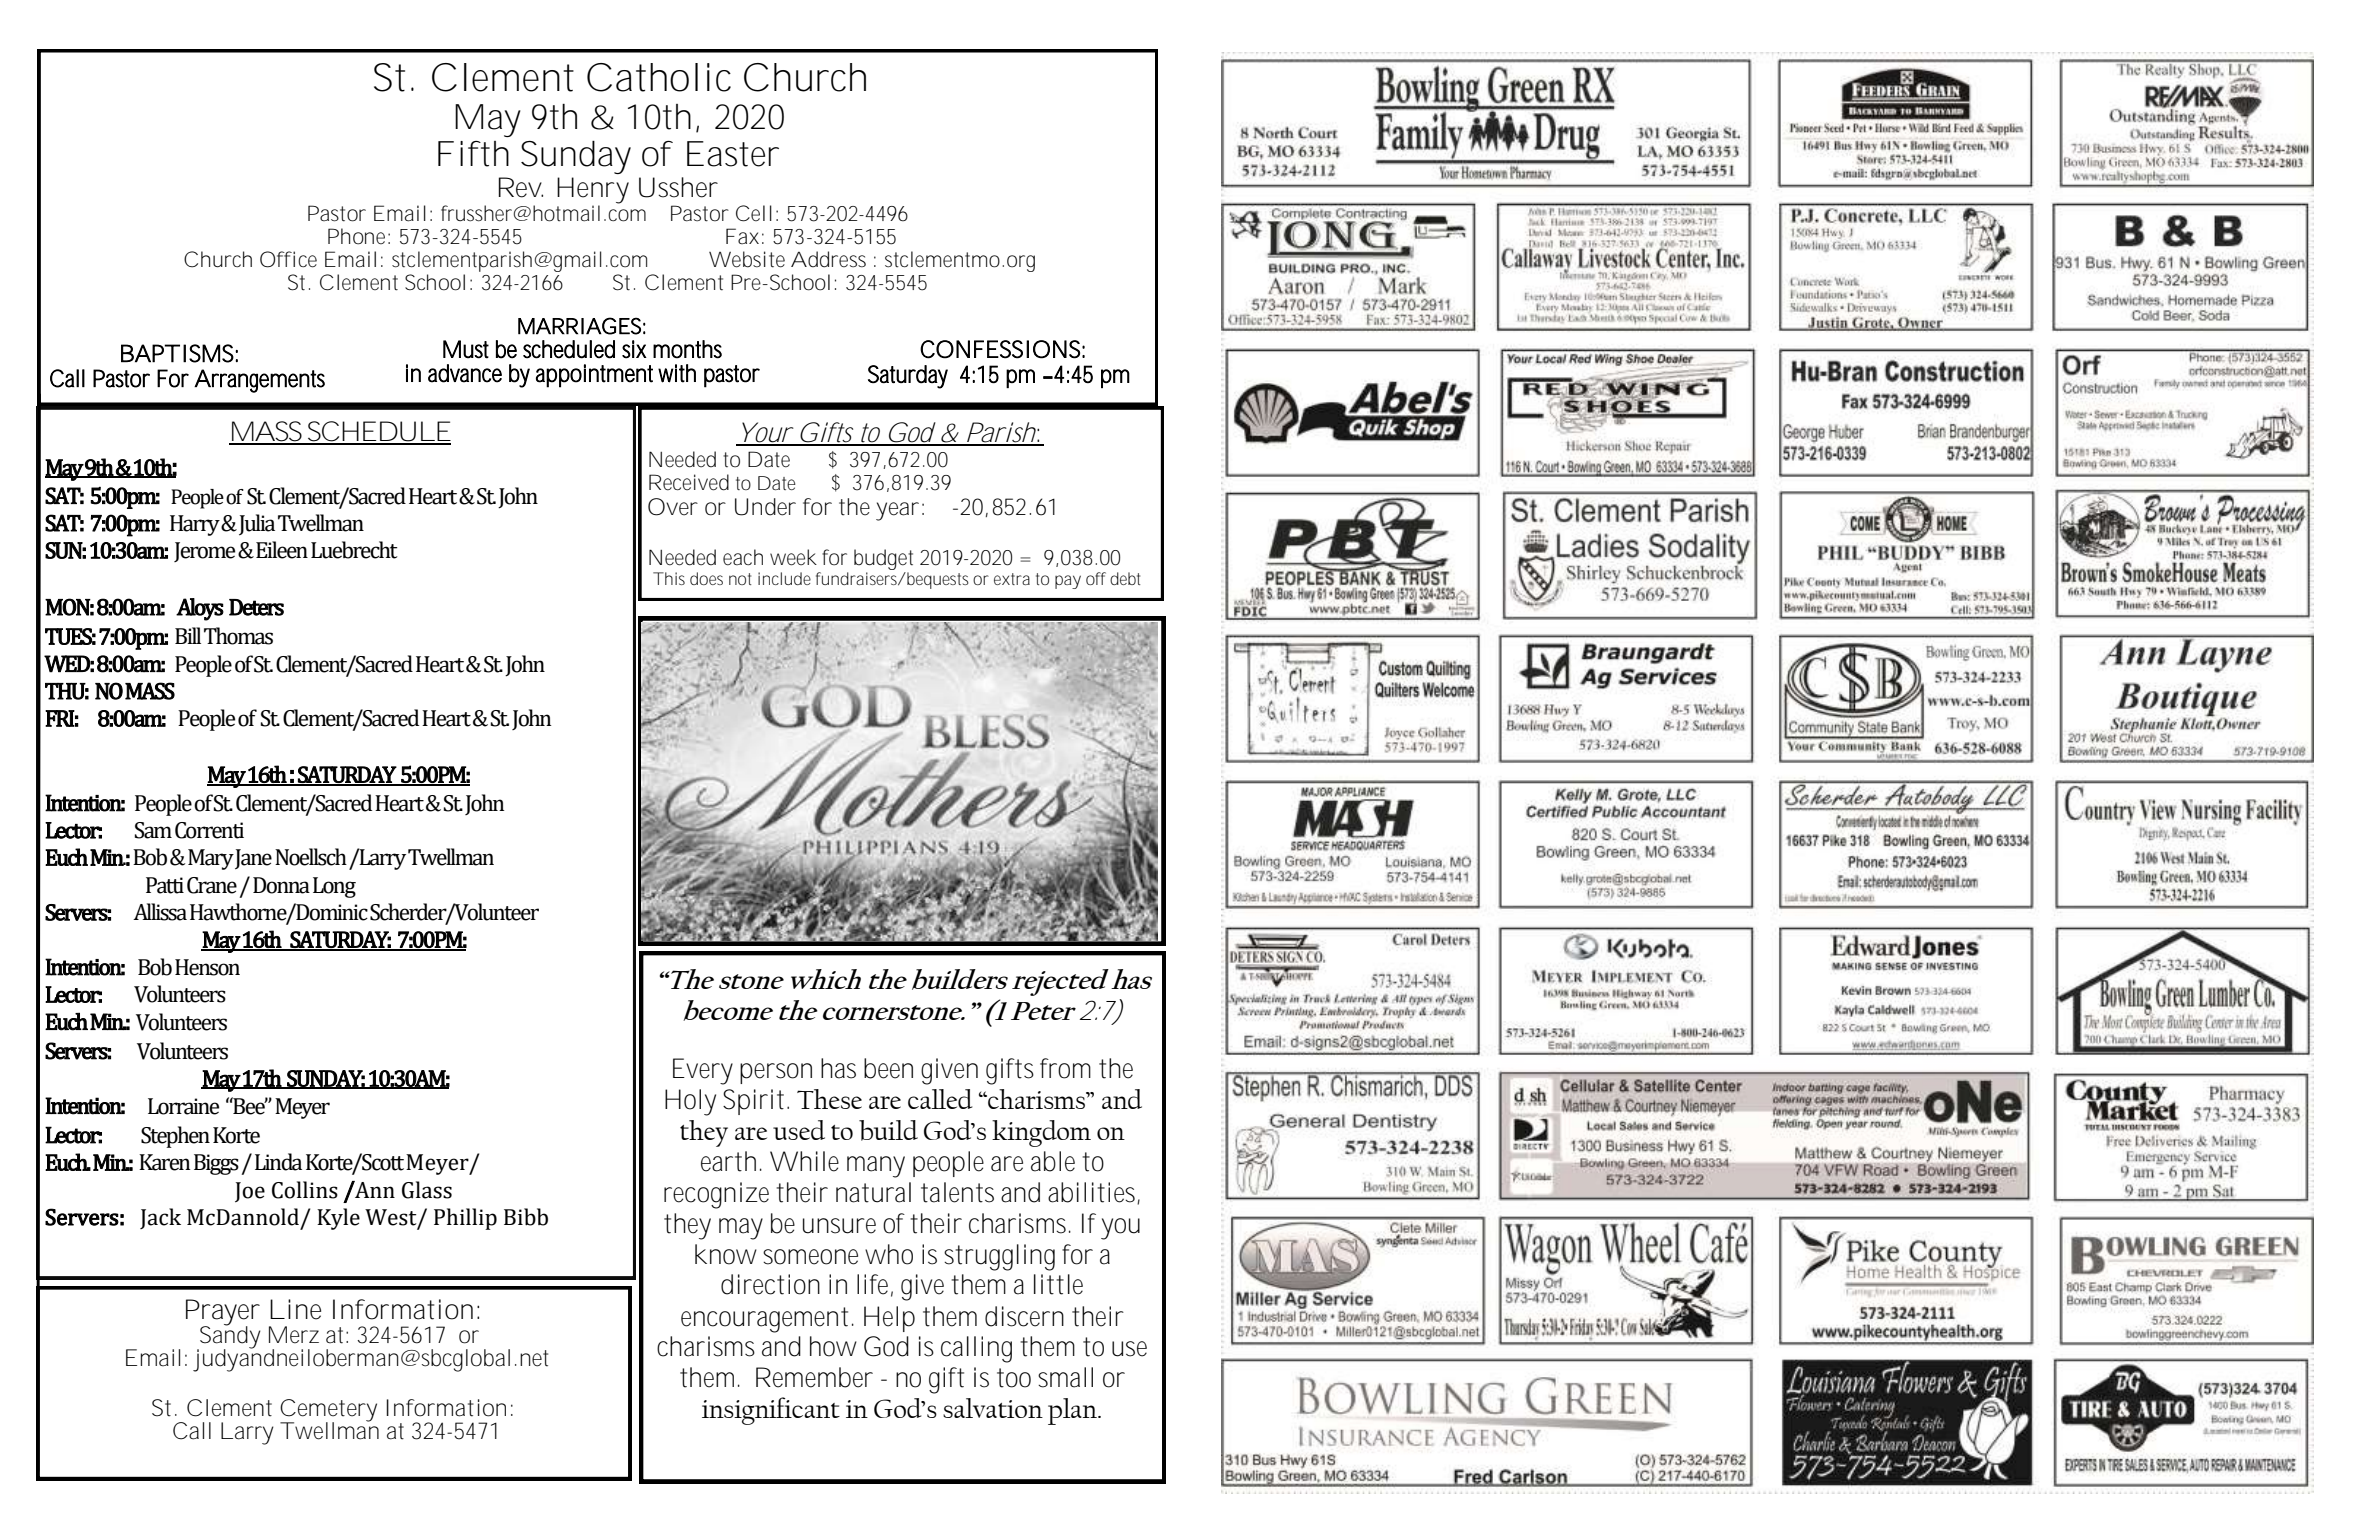  I want to click on extra, so click(1012, 579).
